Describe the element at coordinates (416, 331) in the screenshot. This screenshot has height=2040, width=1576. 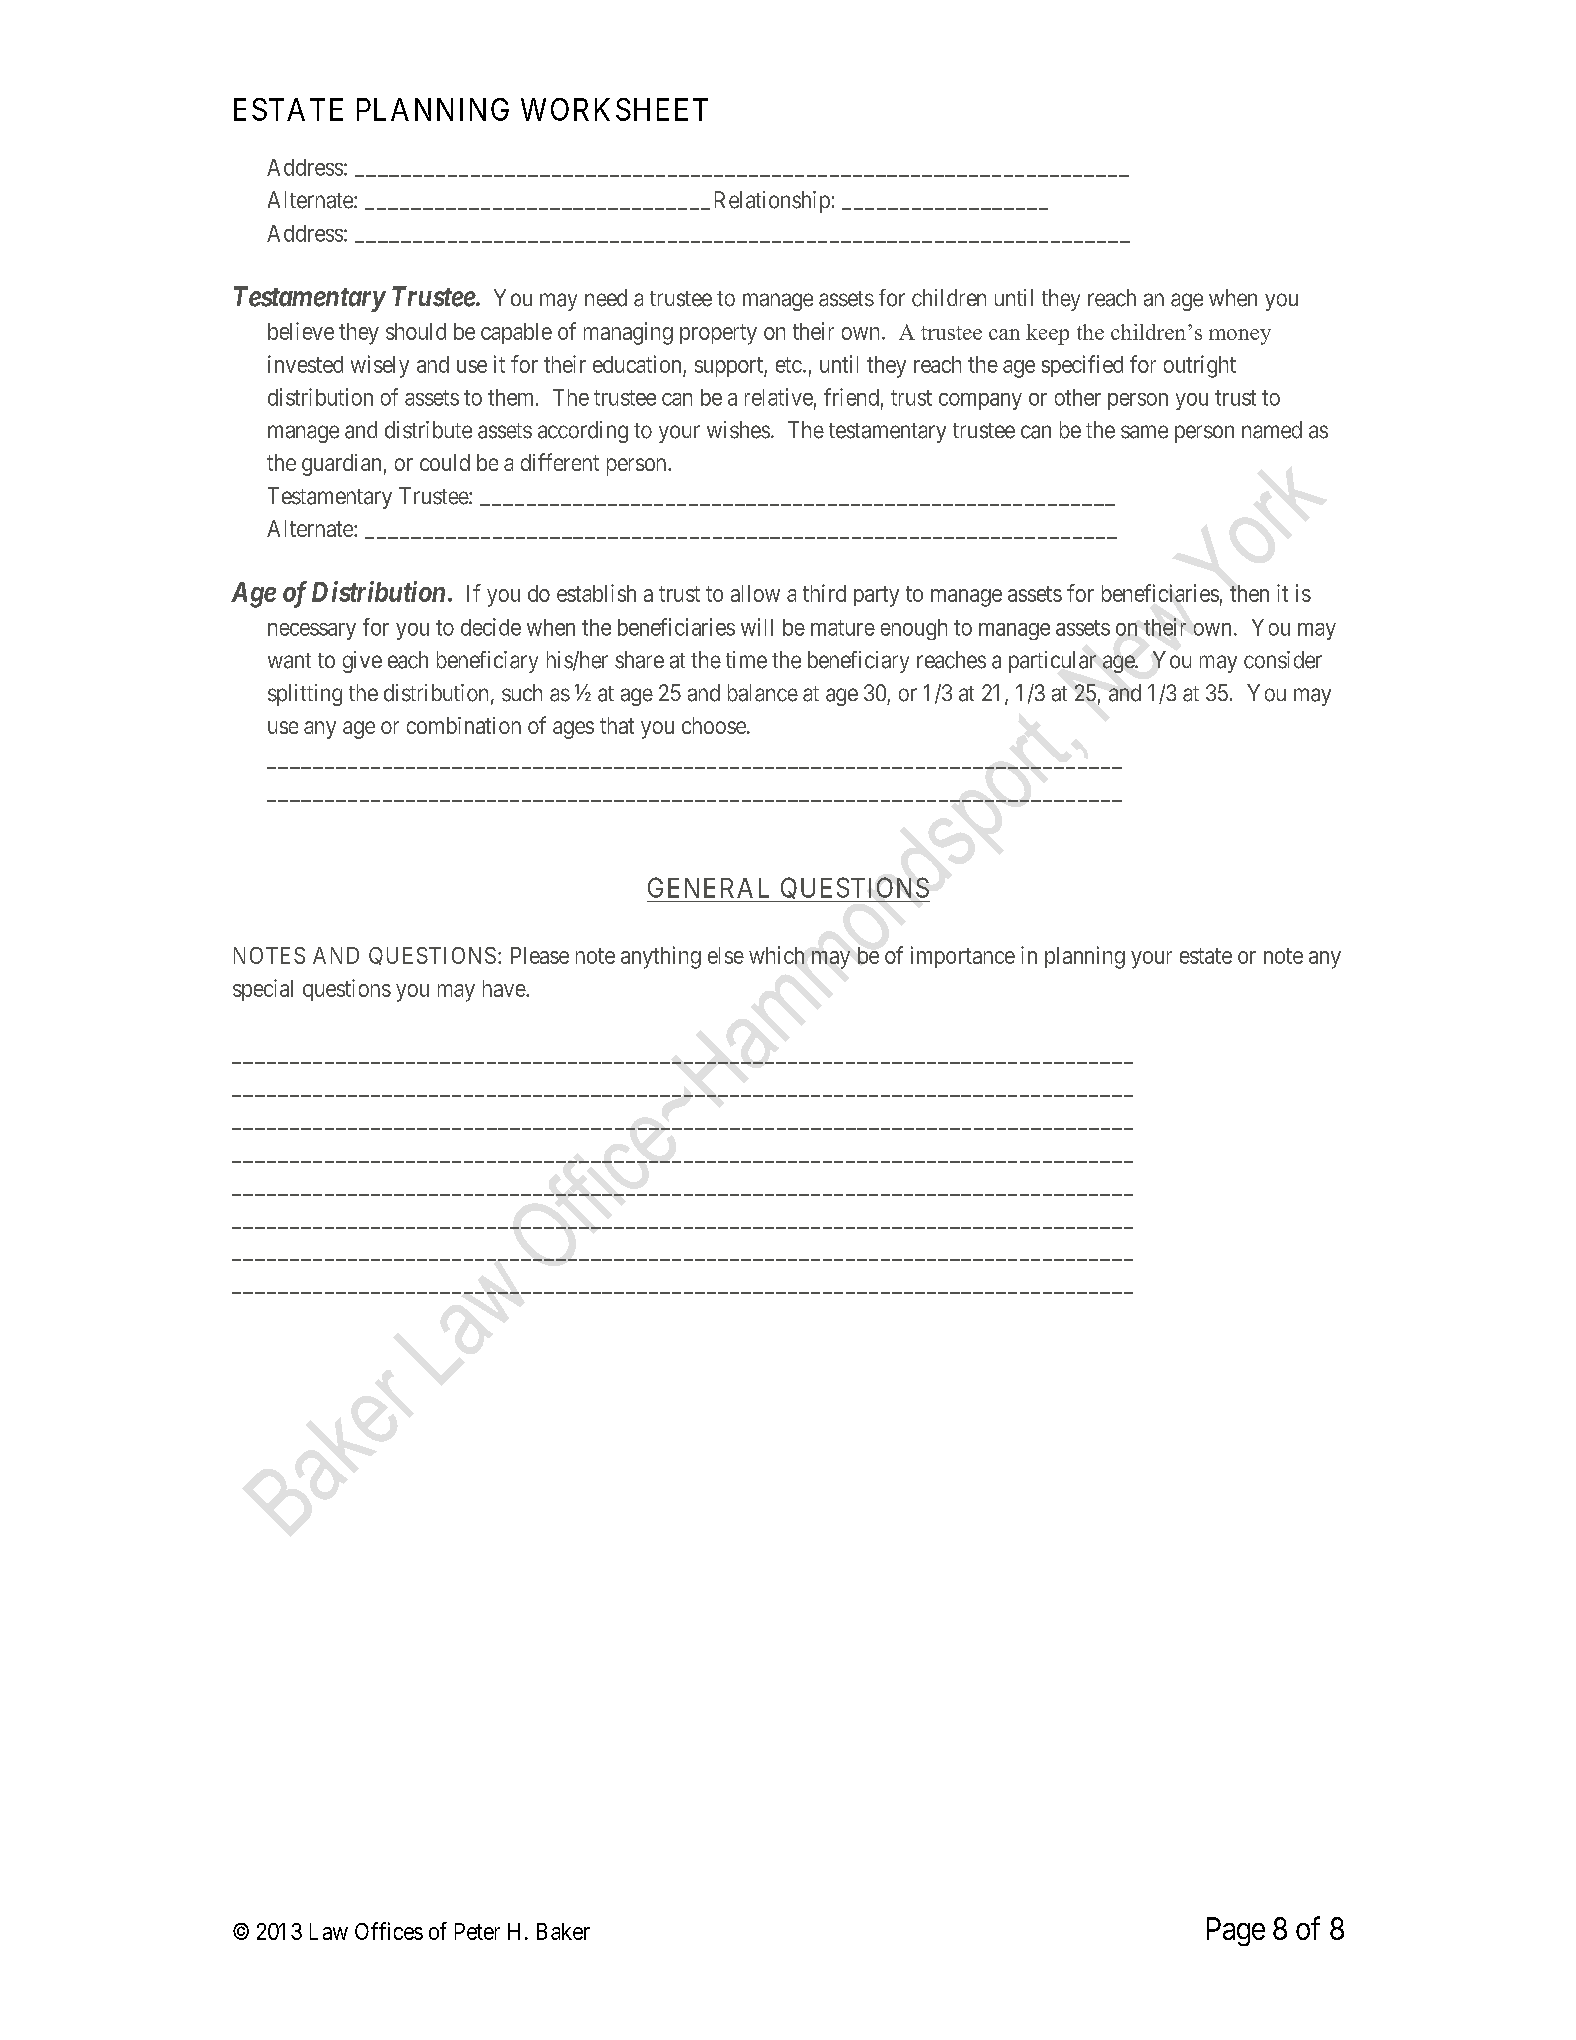
I see `should` at that location.
